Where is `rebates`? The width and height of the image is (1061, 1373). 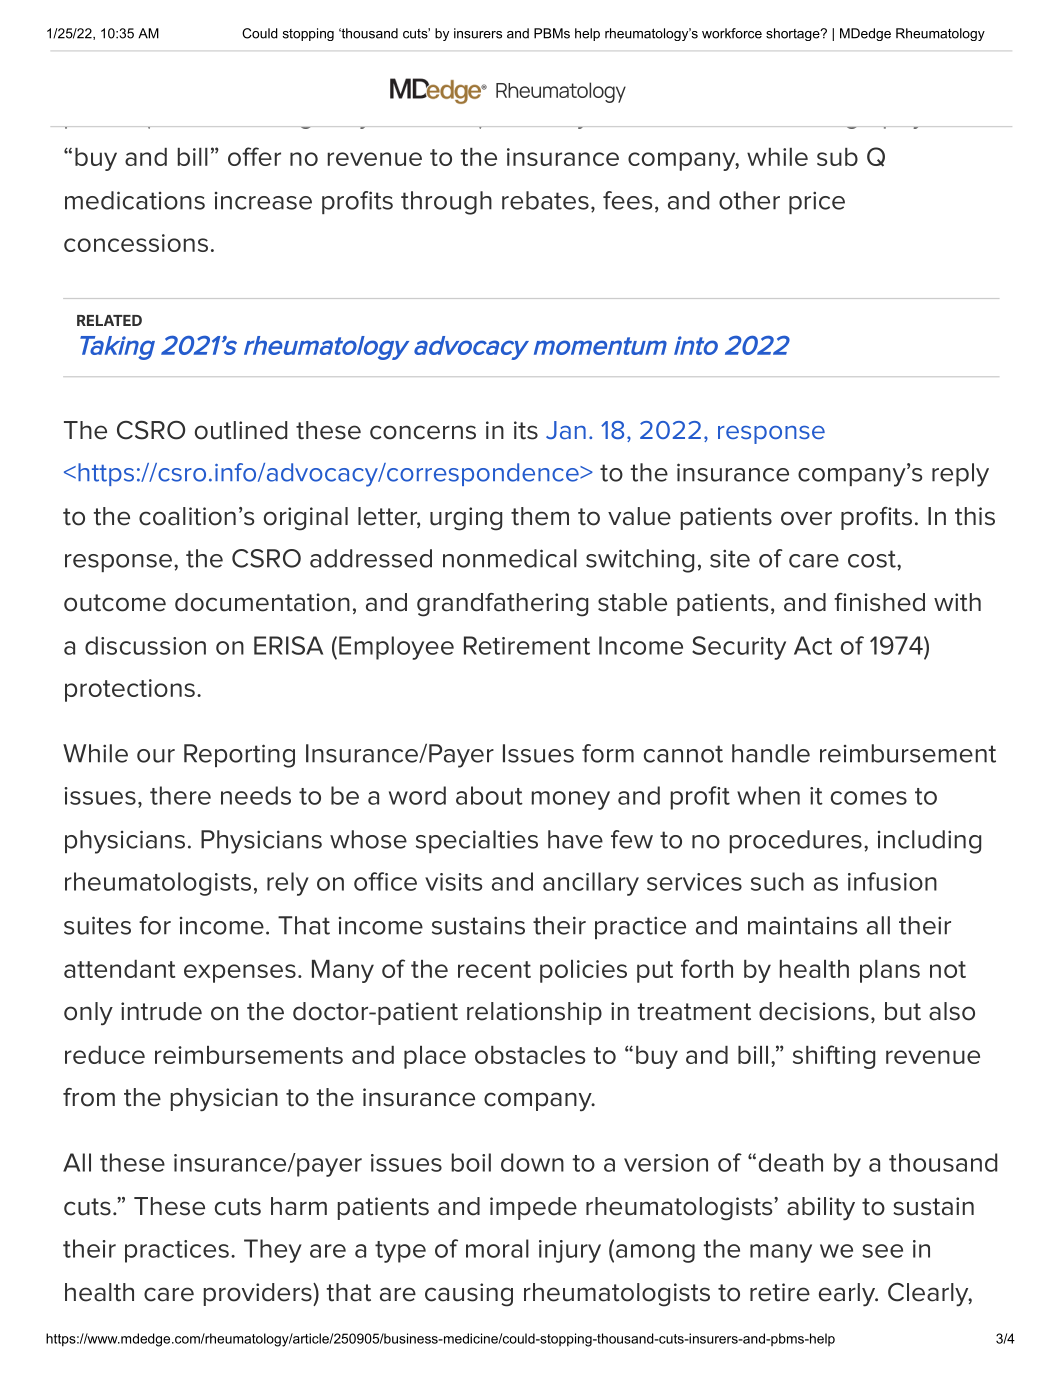
rebates is located at coordinates (545, 200).
